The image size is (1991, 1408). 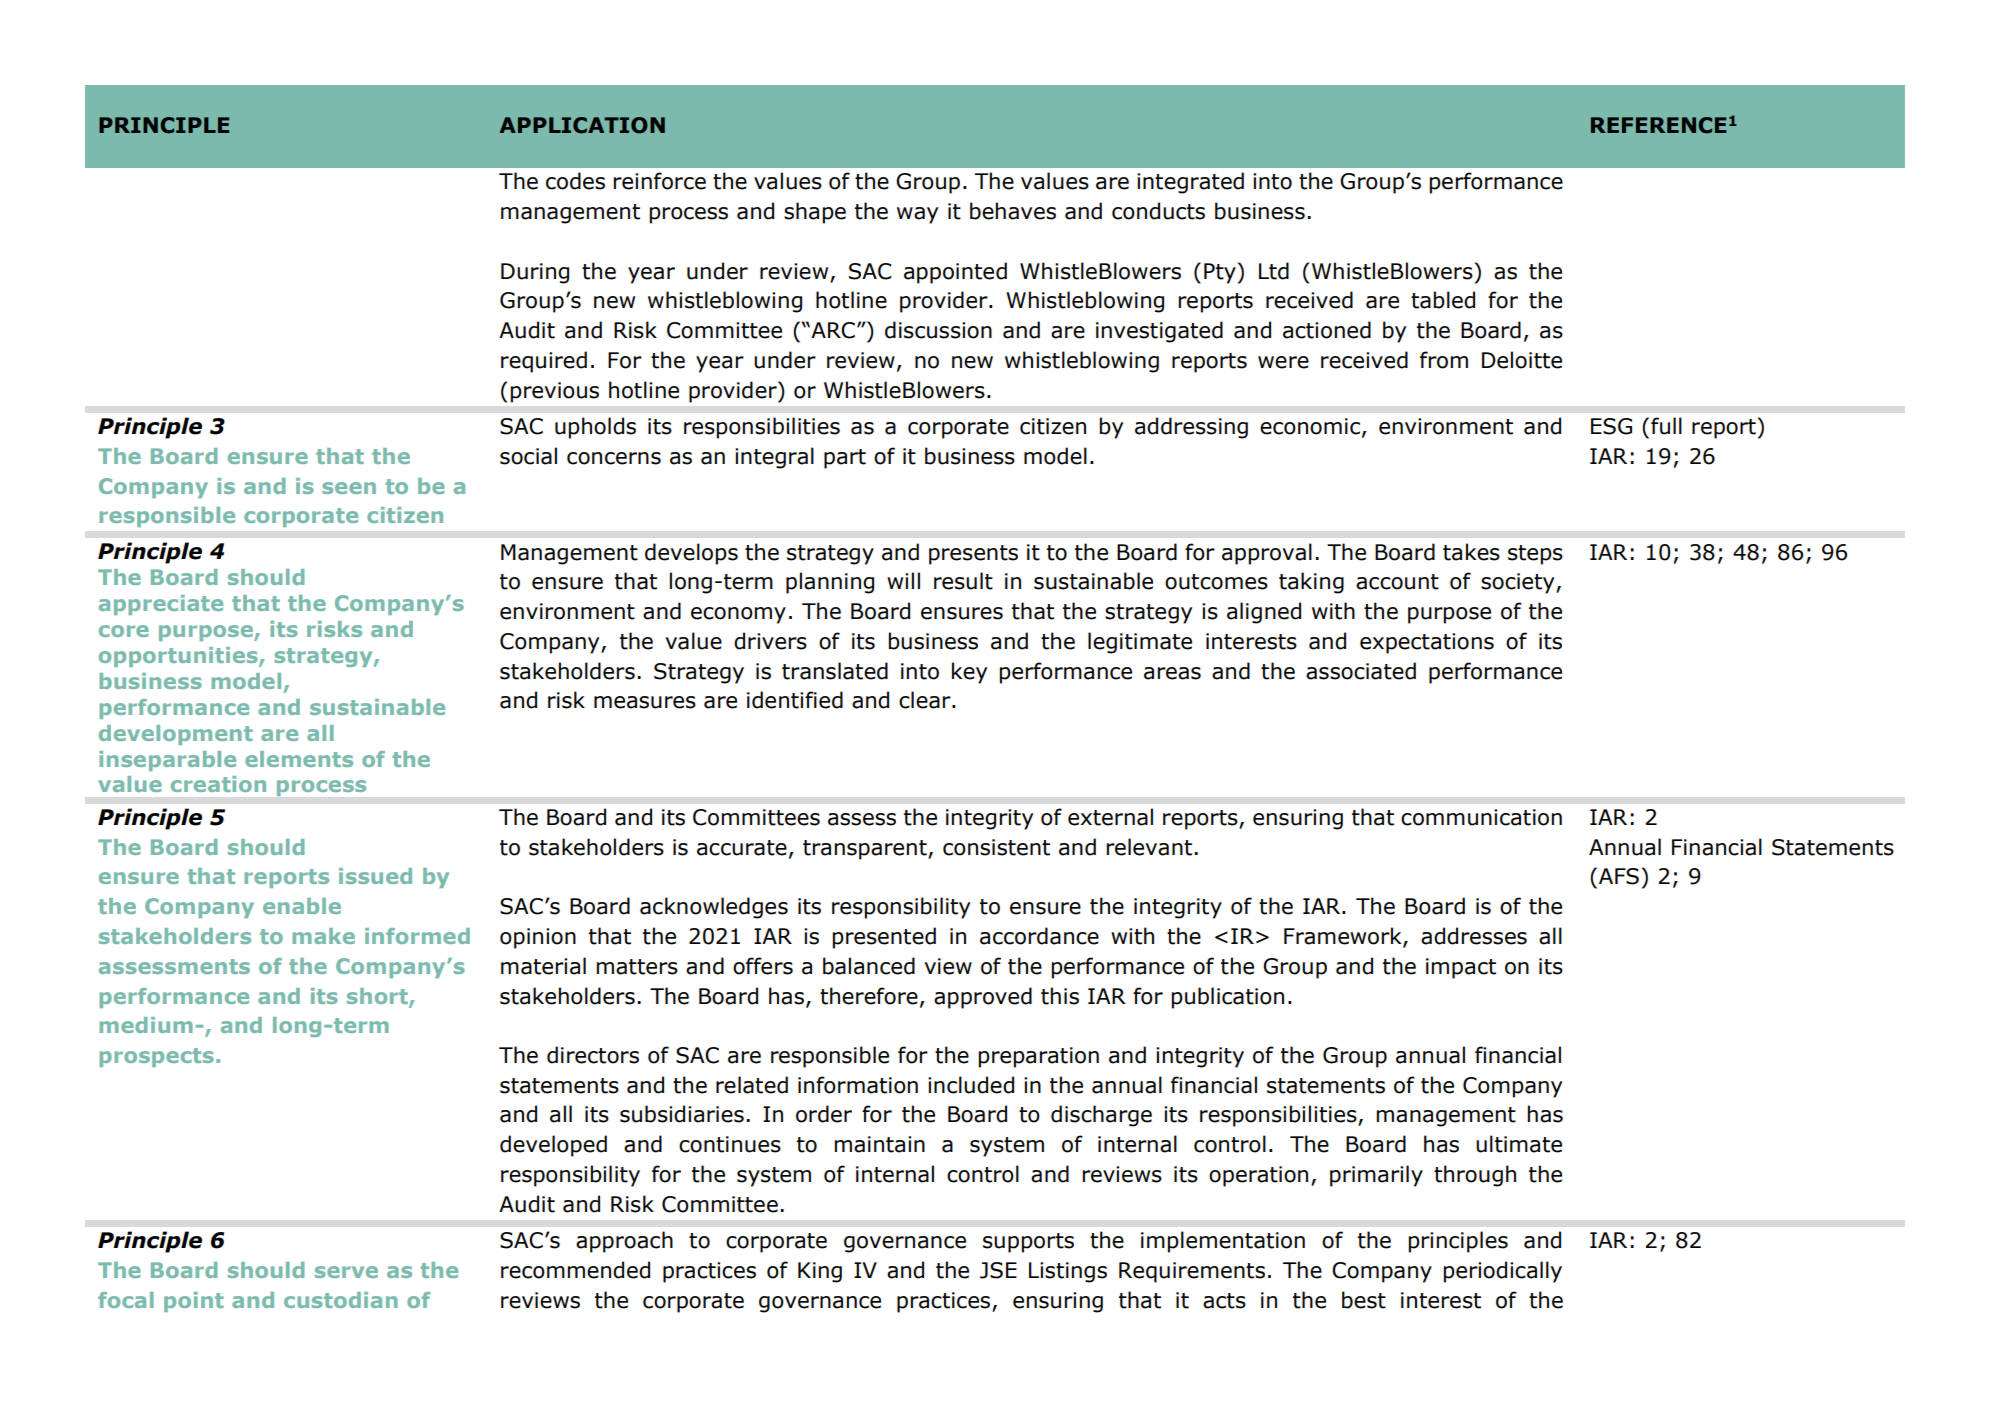 What do you see at coordinates (349, 488) in the screenshot?
I see `seen` at bounding box center [349, 488].
